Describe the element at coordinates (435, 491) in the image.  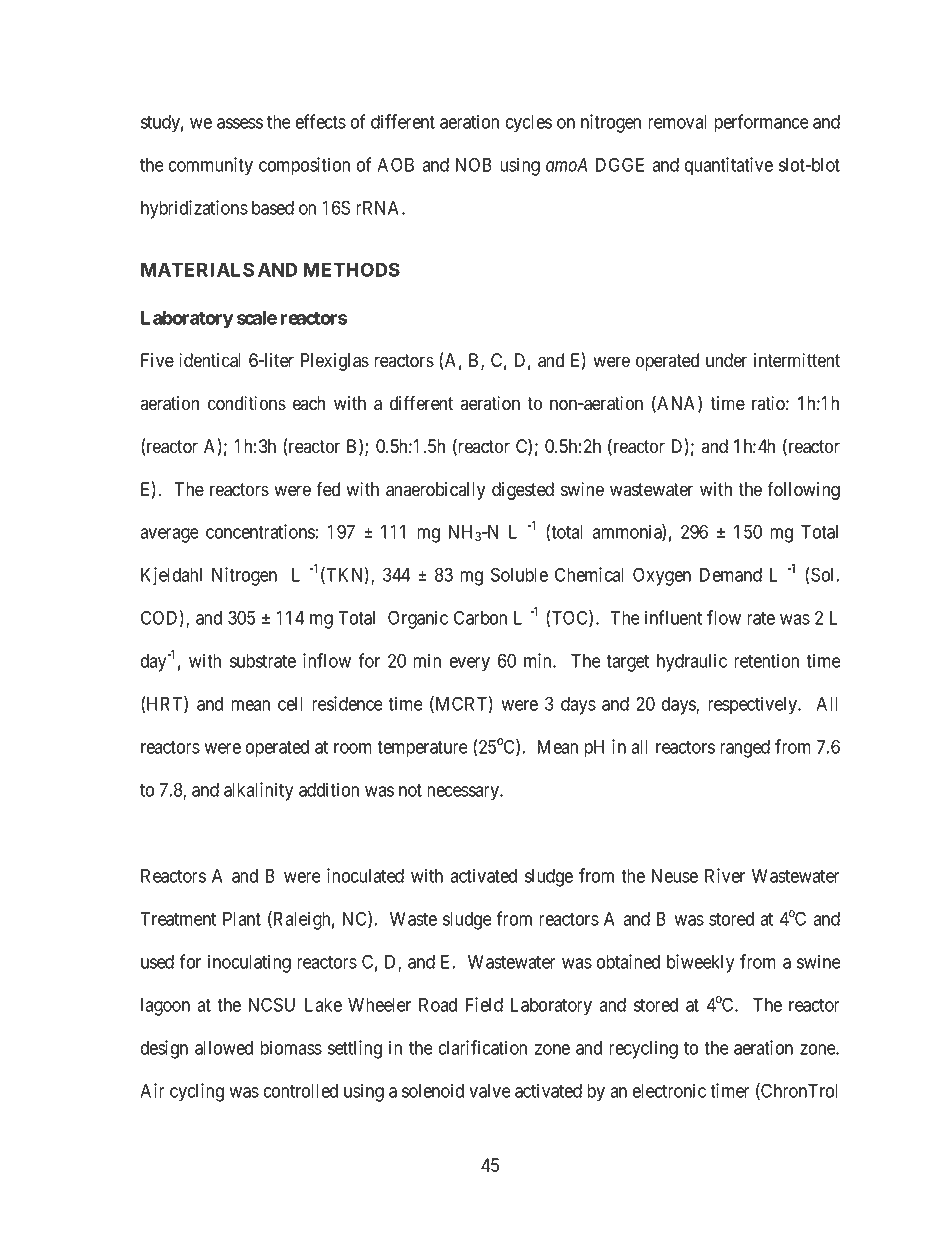
I see `anaerobically` at that location.
